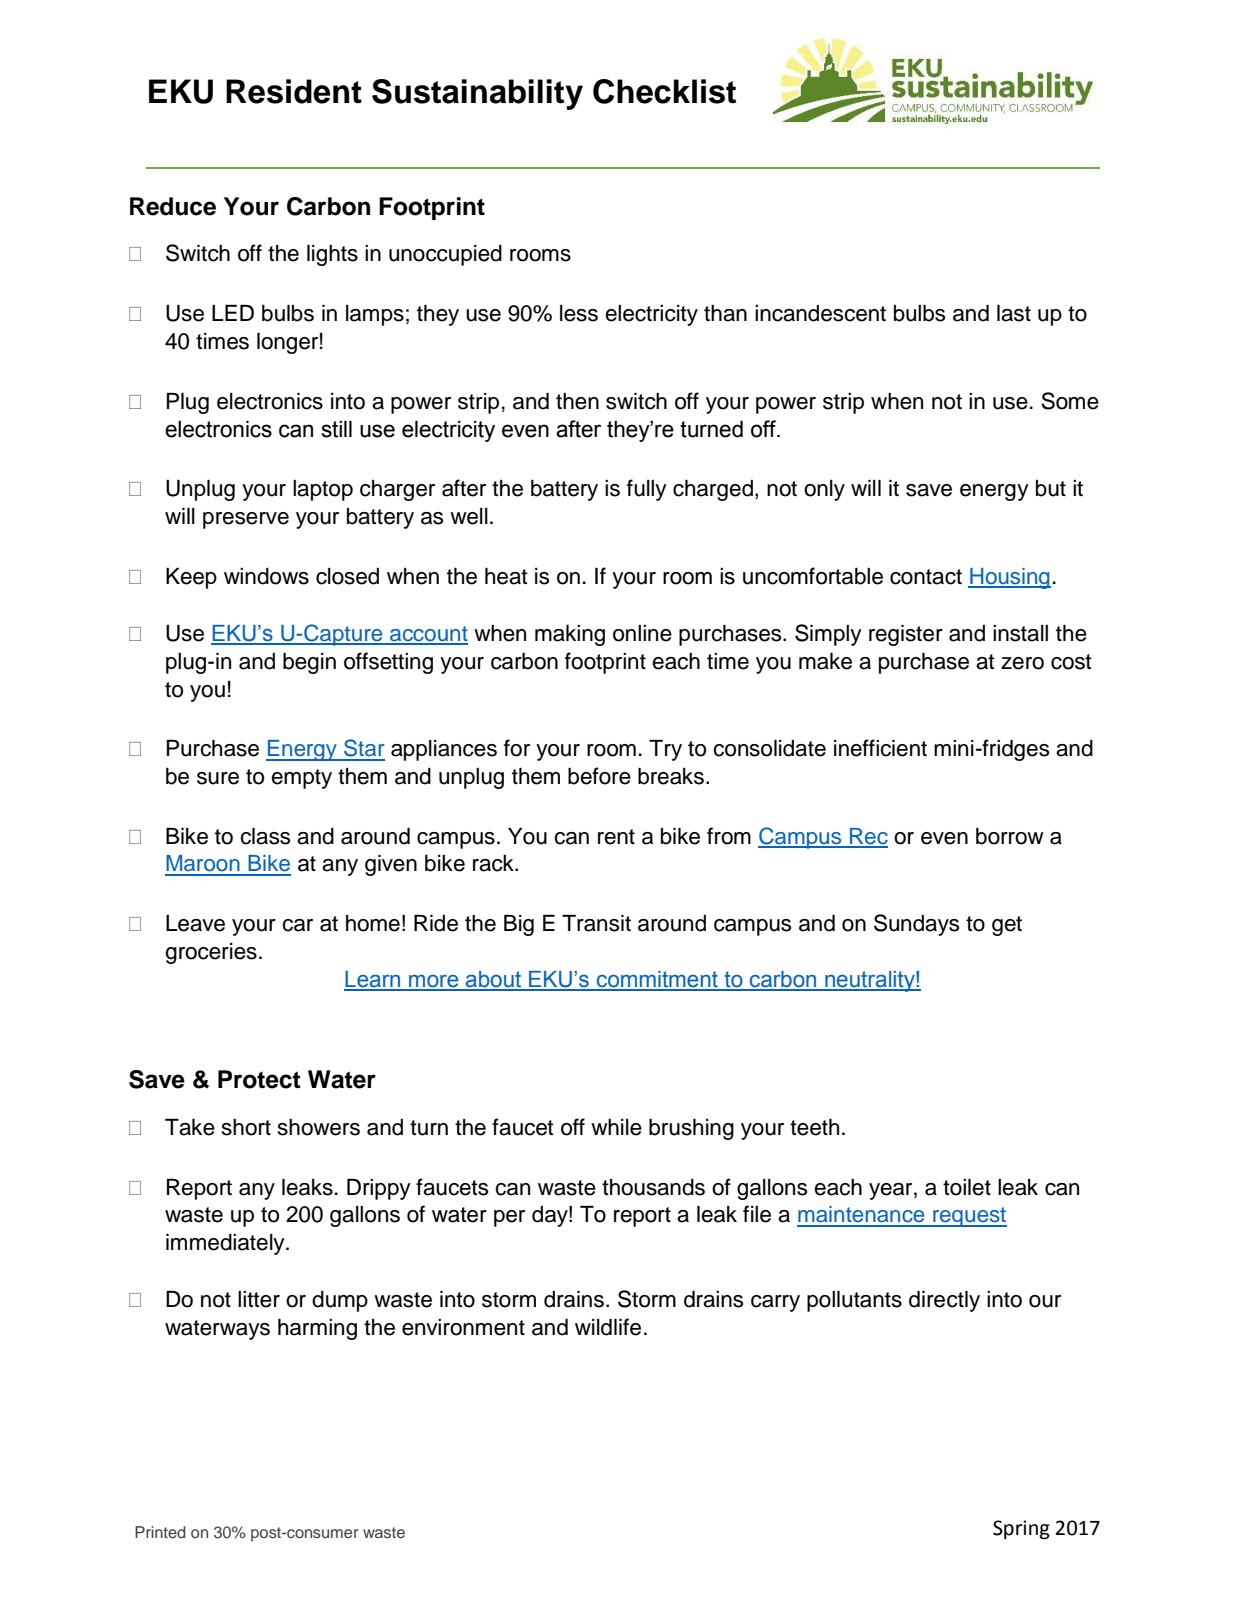  What do you see at coordinates (926, 577) in the image?
I see `contact` at bounding box center [926, 577].
